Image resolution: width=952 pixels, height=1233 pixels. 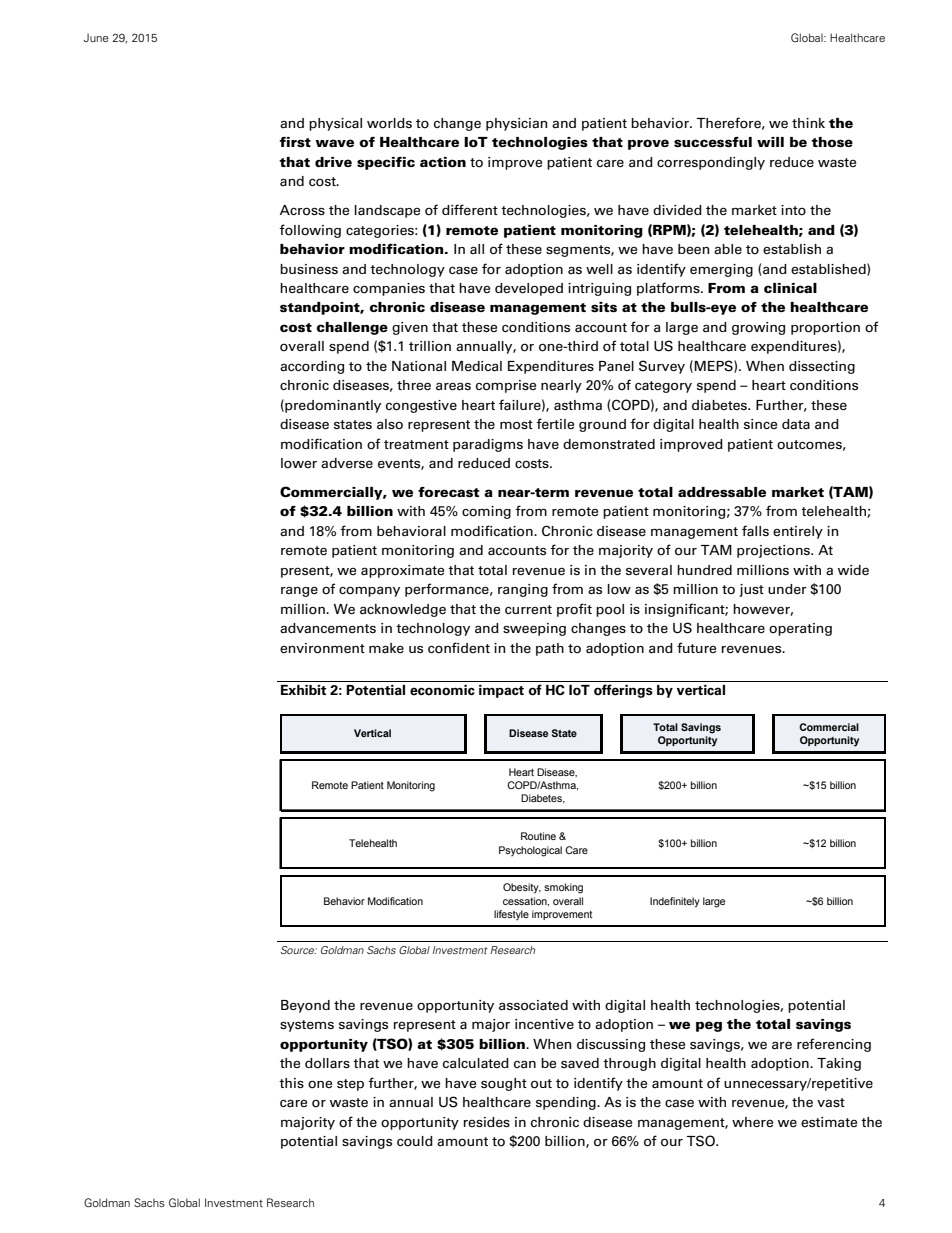 I want to click on offerings, so click(x=623, y=691).
